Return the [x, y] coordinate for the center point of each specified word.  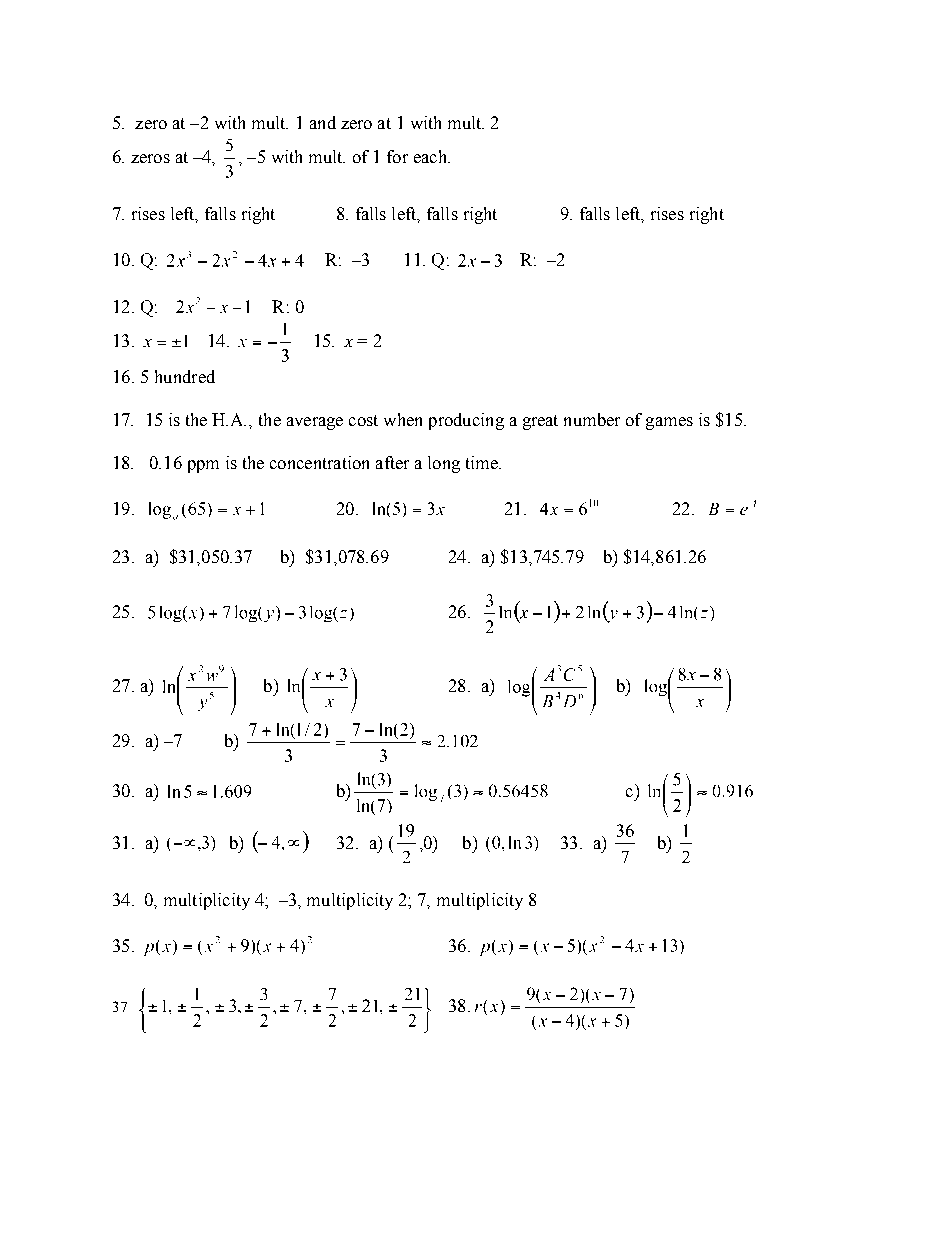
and [323, 122]
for [397, 156]
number [592, 419]
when [403, 419]
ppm [203, 466]
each [431, 156]
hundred [185, 376]
